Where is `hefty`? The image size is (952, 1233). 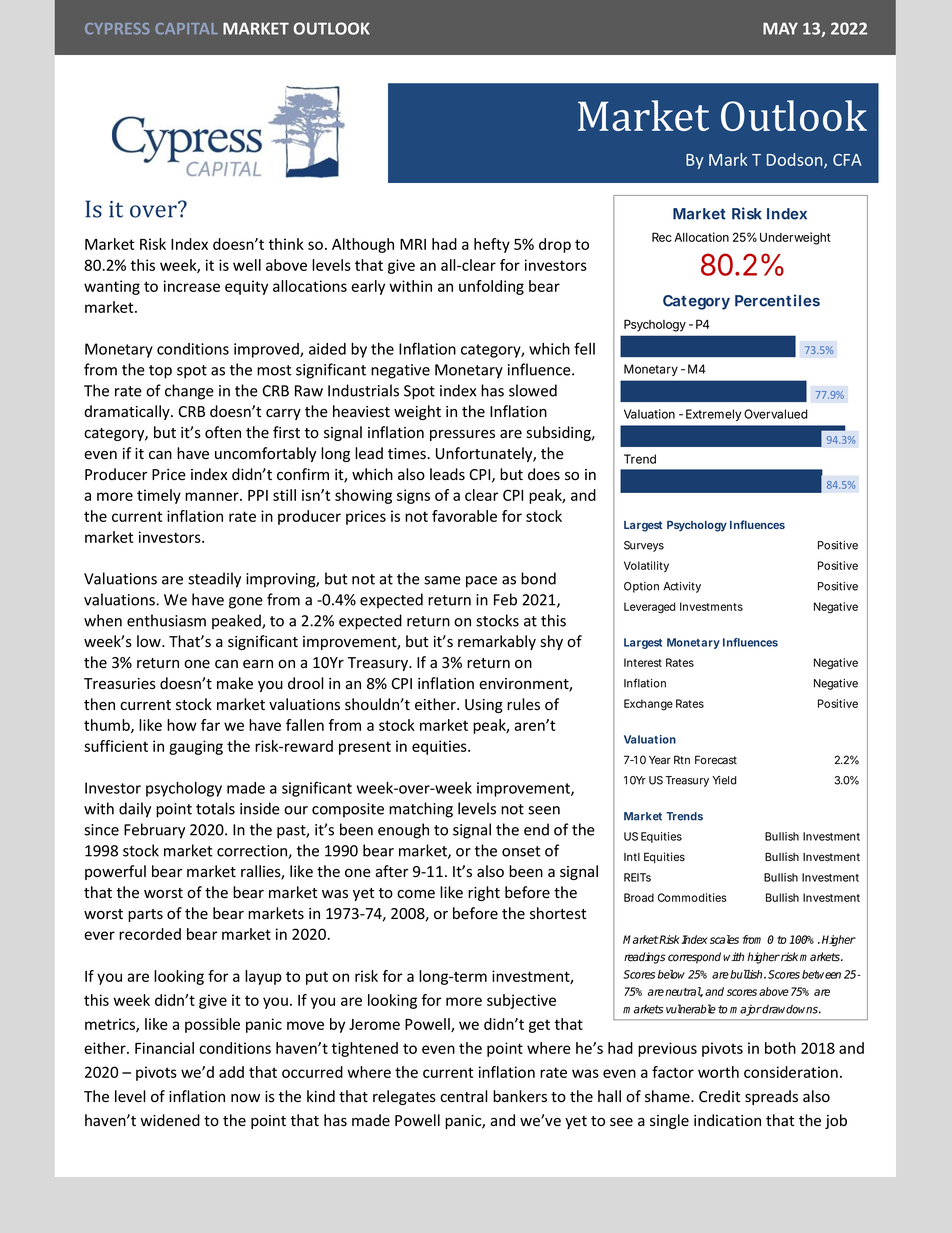
hefty is located at coordinates (492, 245).
